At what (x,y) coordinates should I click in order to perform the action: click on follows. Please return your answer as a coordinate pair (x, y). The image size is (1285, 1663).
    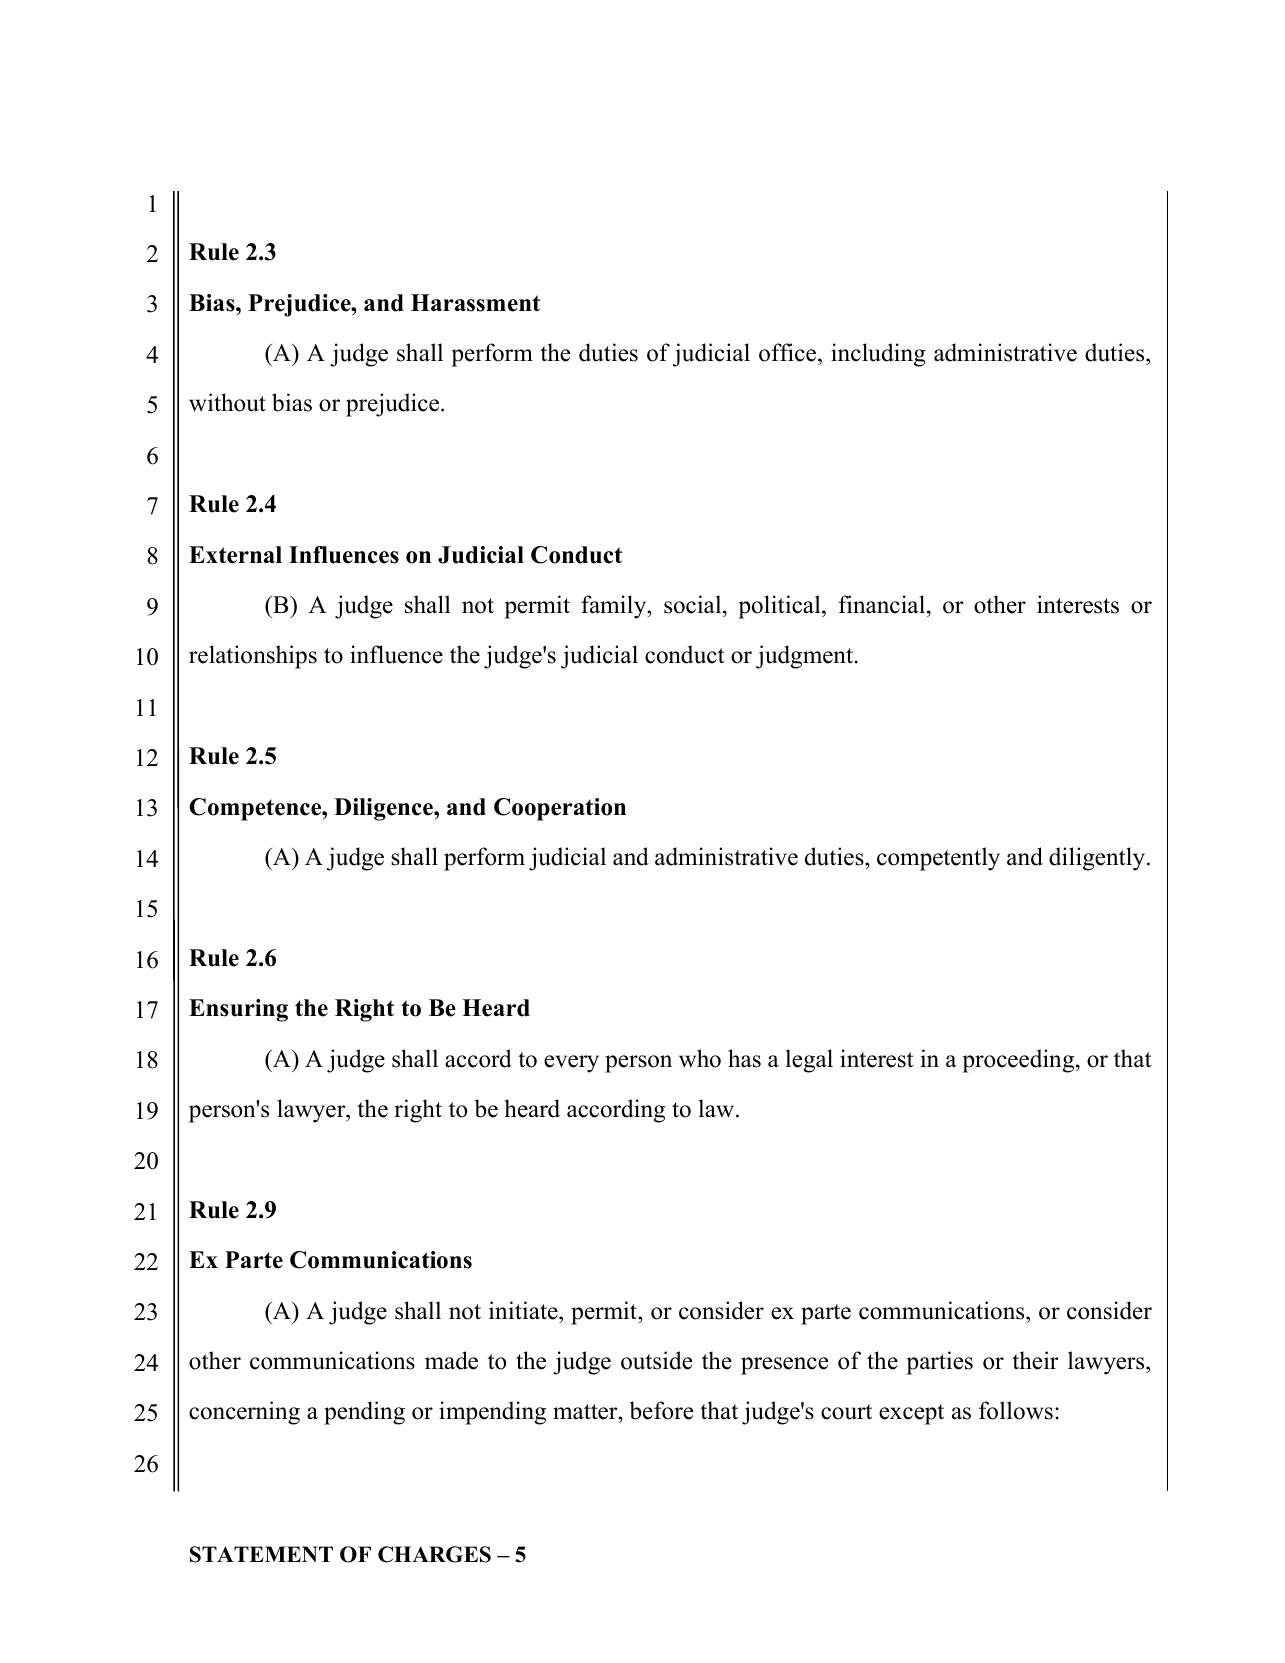
    Looking at the image, I should click on (1016, 1410).
